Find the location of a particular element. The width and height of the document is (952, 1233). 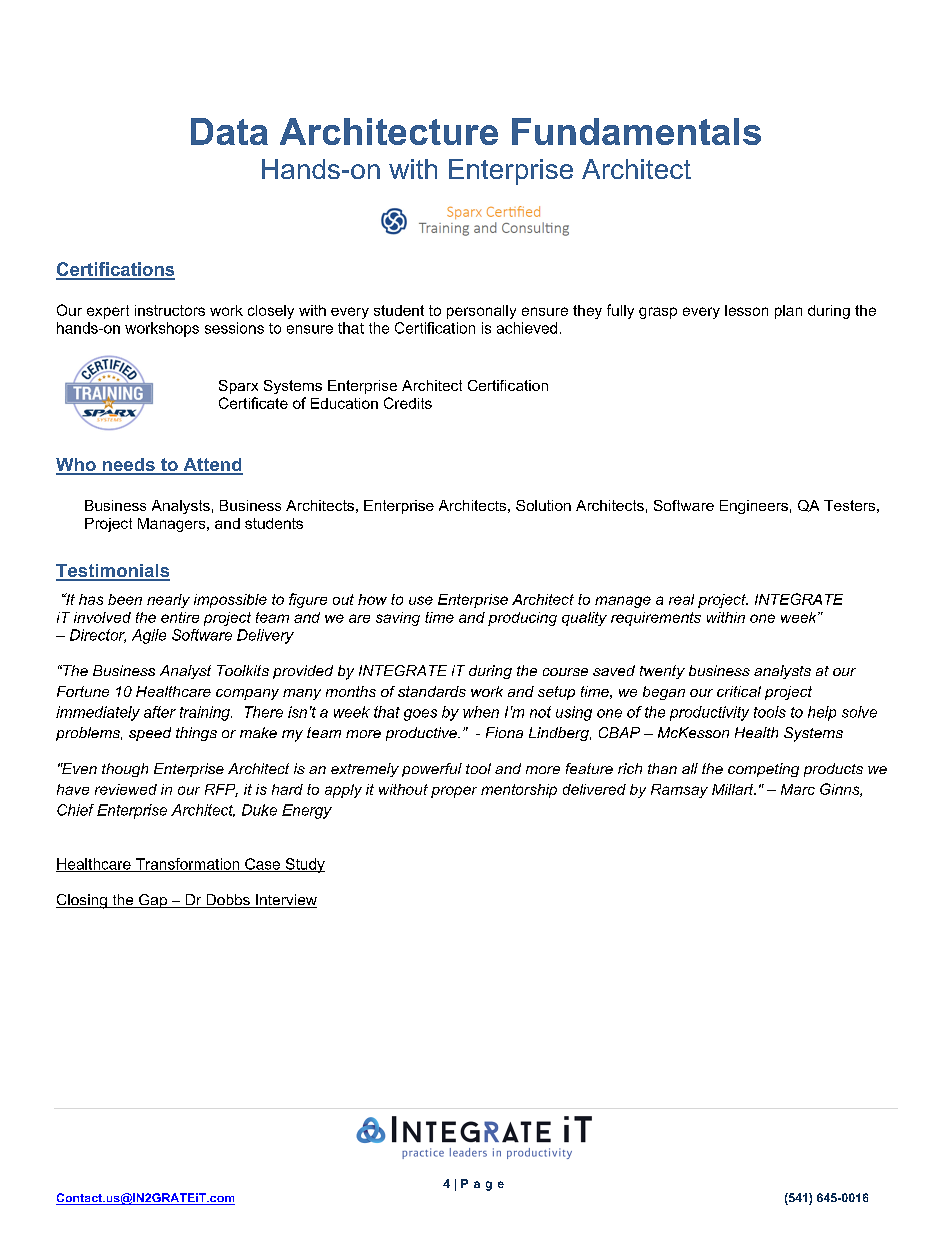

Transformation is located at coordinates (187, 865).
